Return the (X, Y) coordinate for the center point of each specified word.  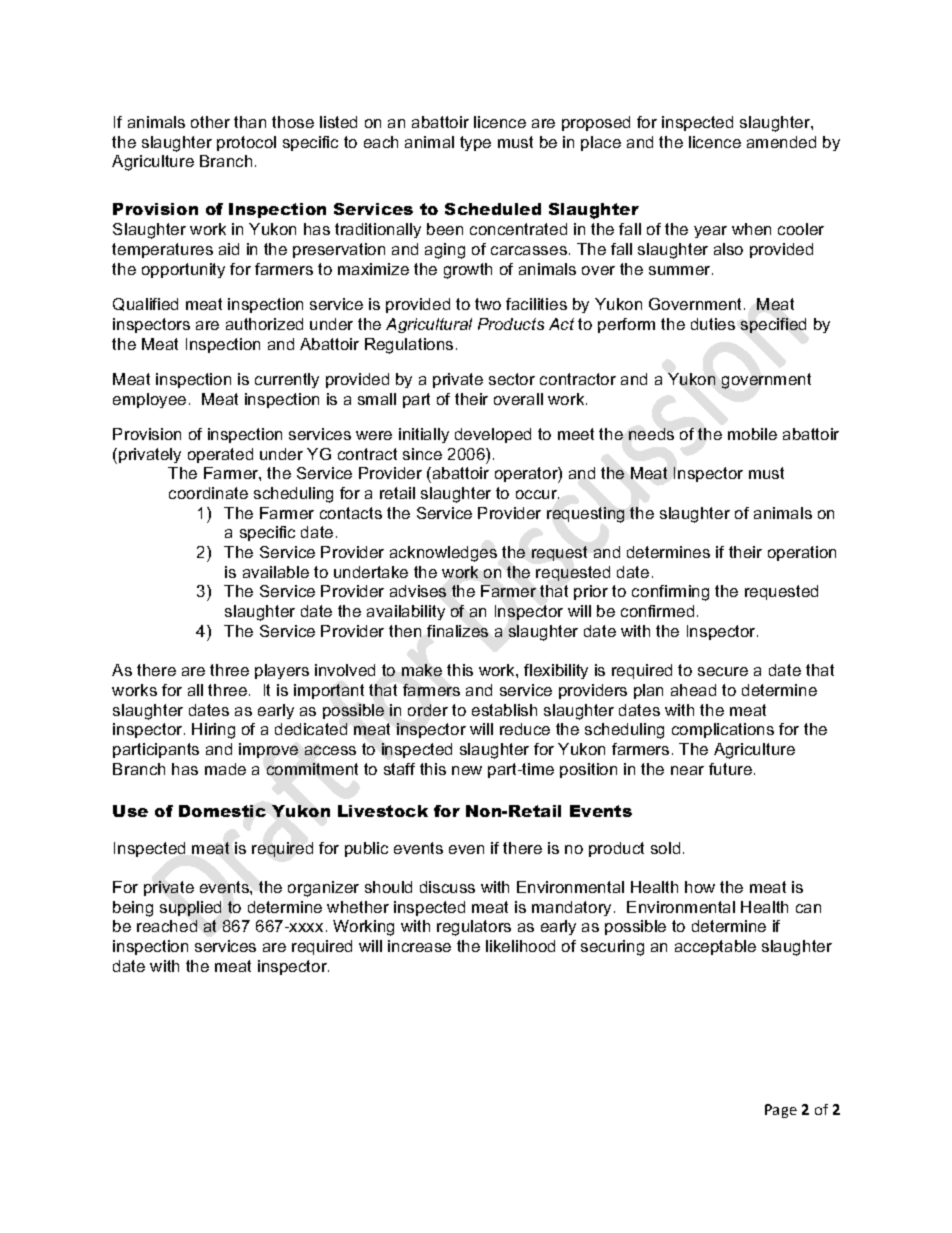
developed (493, 435)
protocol (246, 143)
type (475, 143)
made (225, 769)
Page (781, 1111)
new (467, 770)
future (732, 769)
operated (220, 455)
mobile (752, 434)
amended (781, 142)
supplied (190, 908)
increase (419, 946)
